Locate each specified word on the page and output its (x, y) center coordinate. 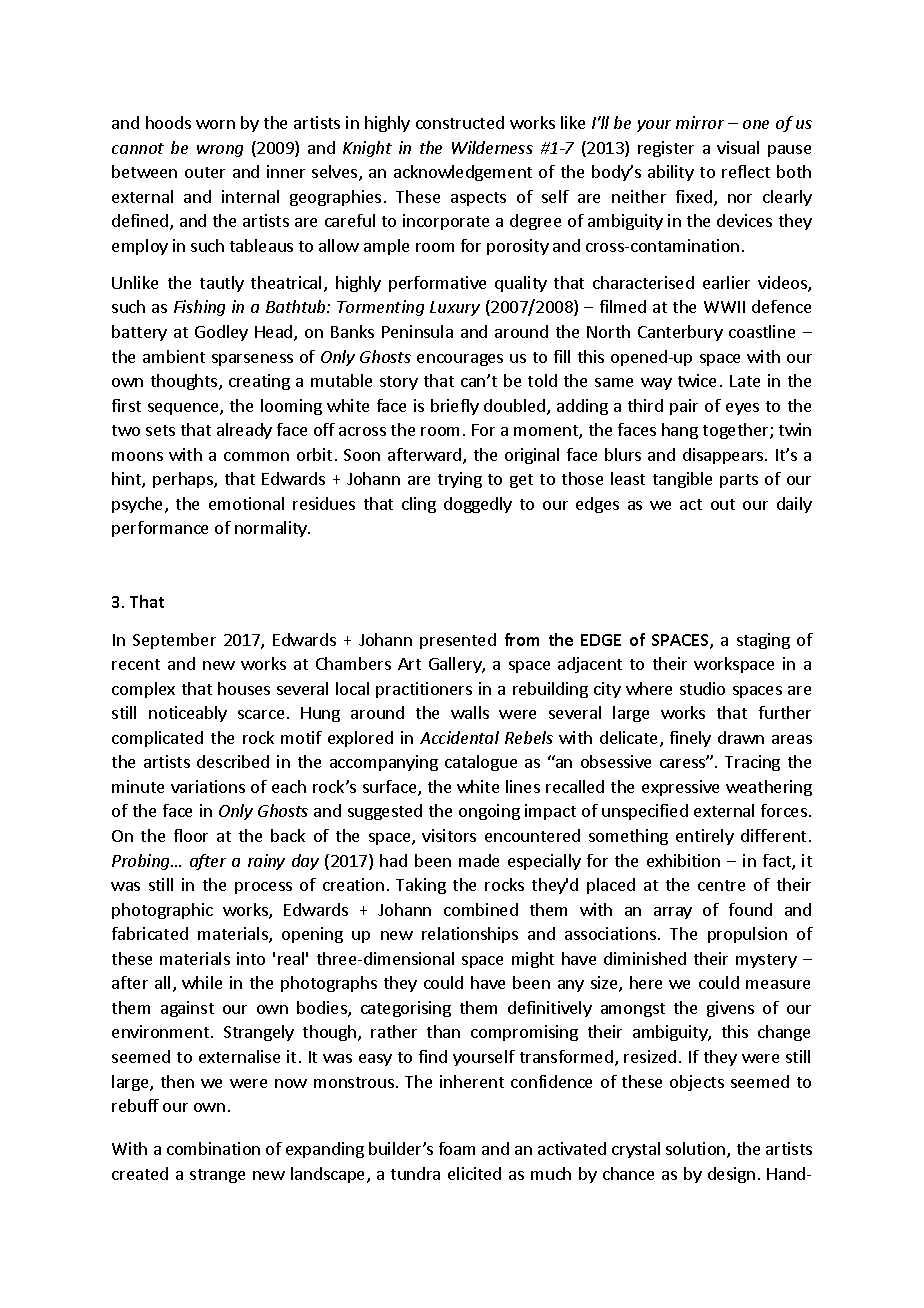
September (174, 641)
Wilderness (492, 147)
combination (213, 1148)
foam (457, 1148)
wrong (220, 151)
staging (763, 641)
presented (458, 641)
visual (738, 147)
